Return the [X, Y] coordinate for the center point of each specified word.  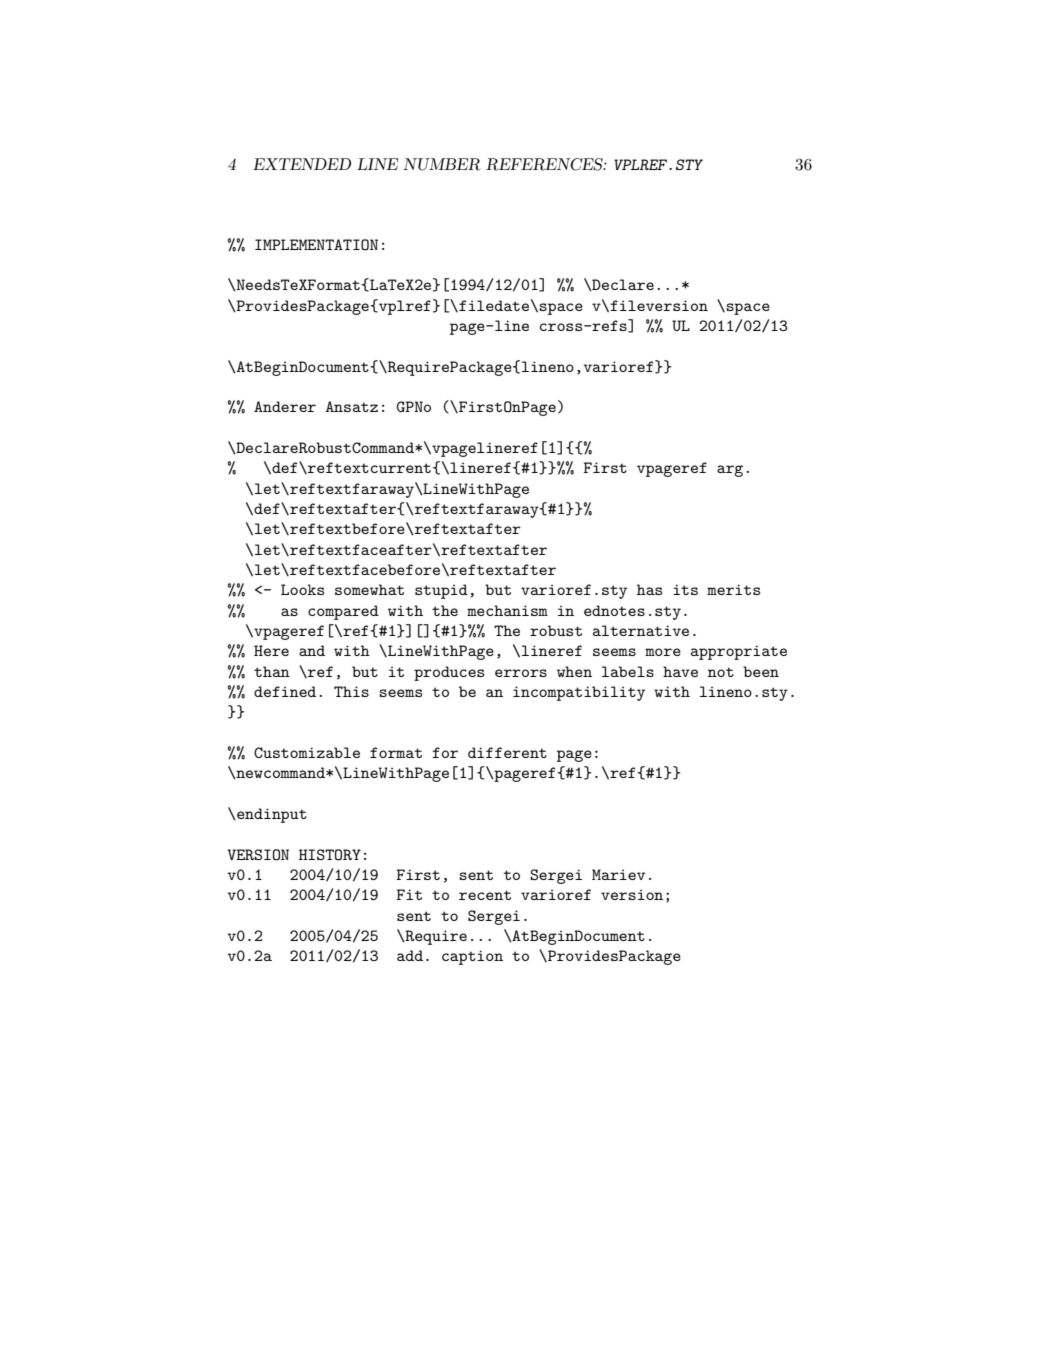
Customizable [307, 752]
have [680, 671]
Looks [302, 589]
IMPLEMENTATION [316, 245]
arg [730, 471]
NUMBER [442, 164]
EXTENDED [302, 164]
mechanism [507, 610]
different [507, 752]
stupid [441, 591]
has [649, 589]
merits [733, 589]
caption [472, 957]
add [410, 955]
